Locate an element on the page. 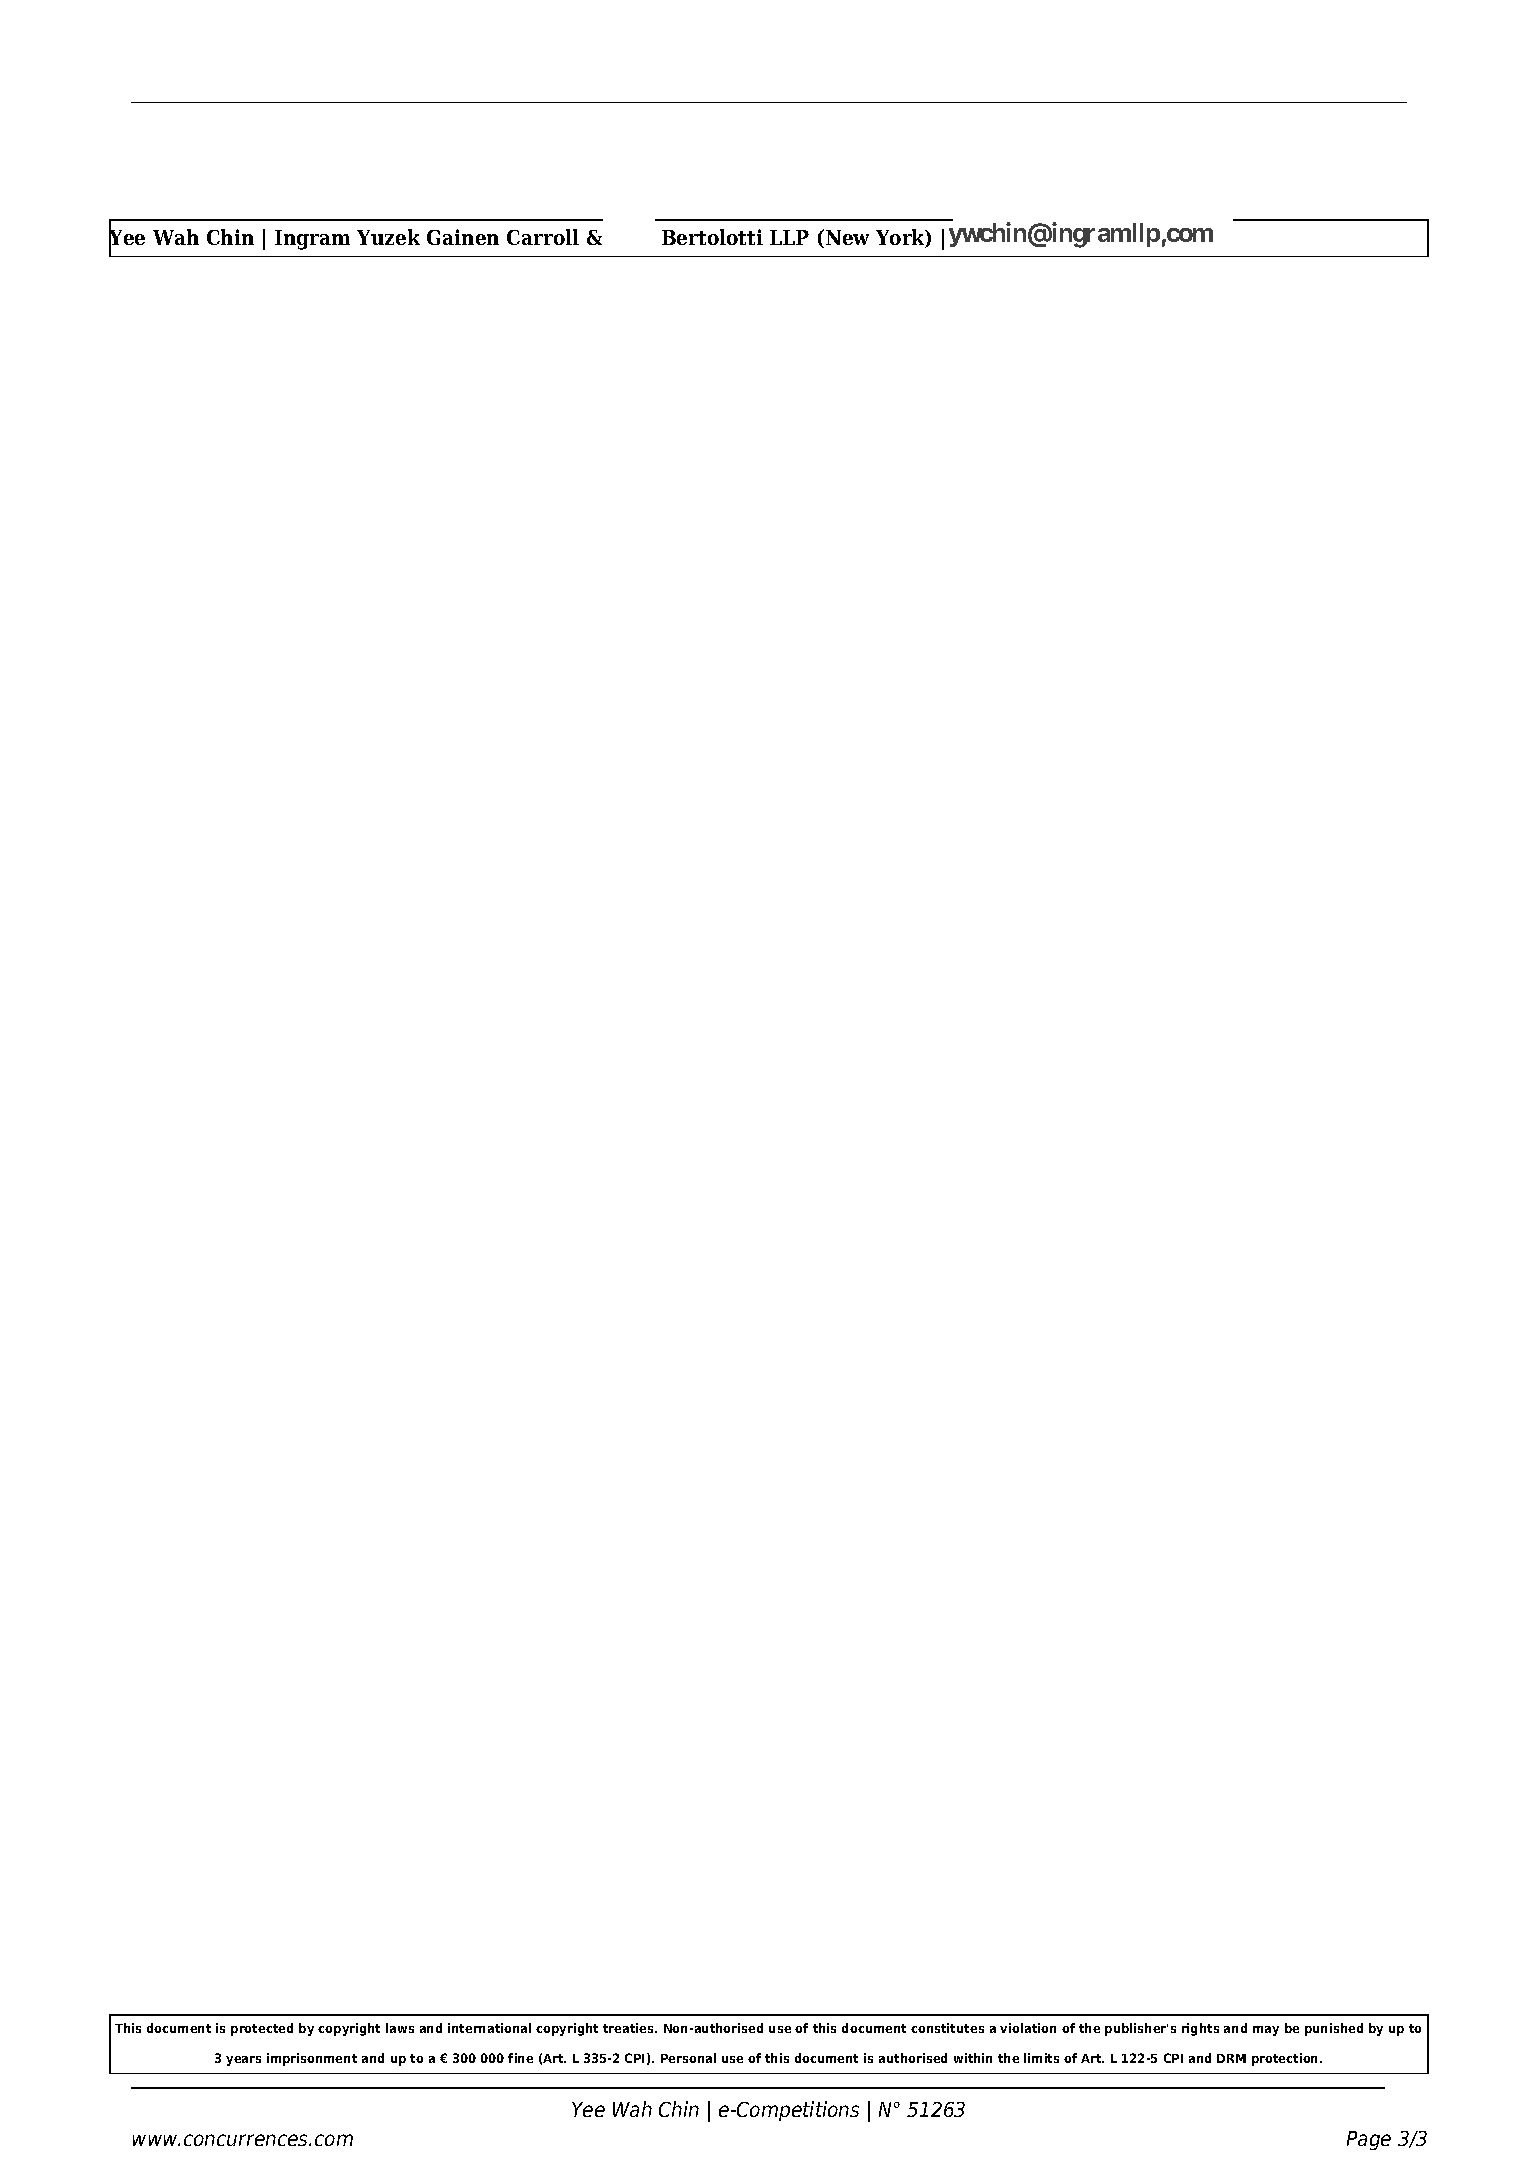 This image has height=2176, width=1538. New is located at coordinates (847, 237).
